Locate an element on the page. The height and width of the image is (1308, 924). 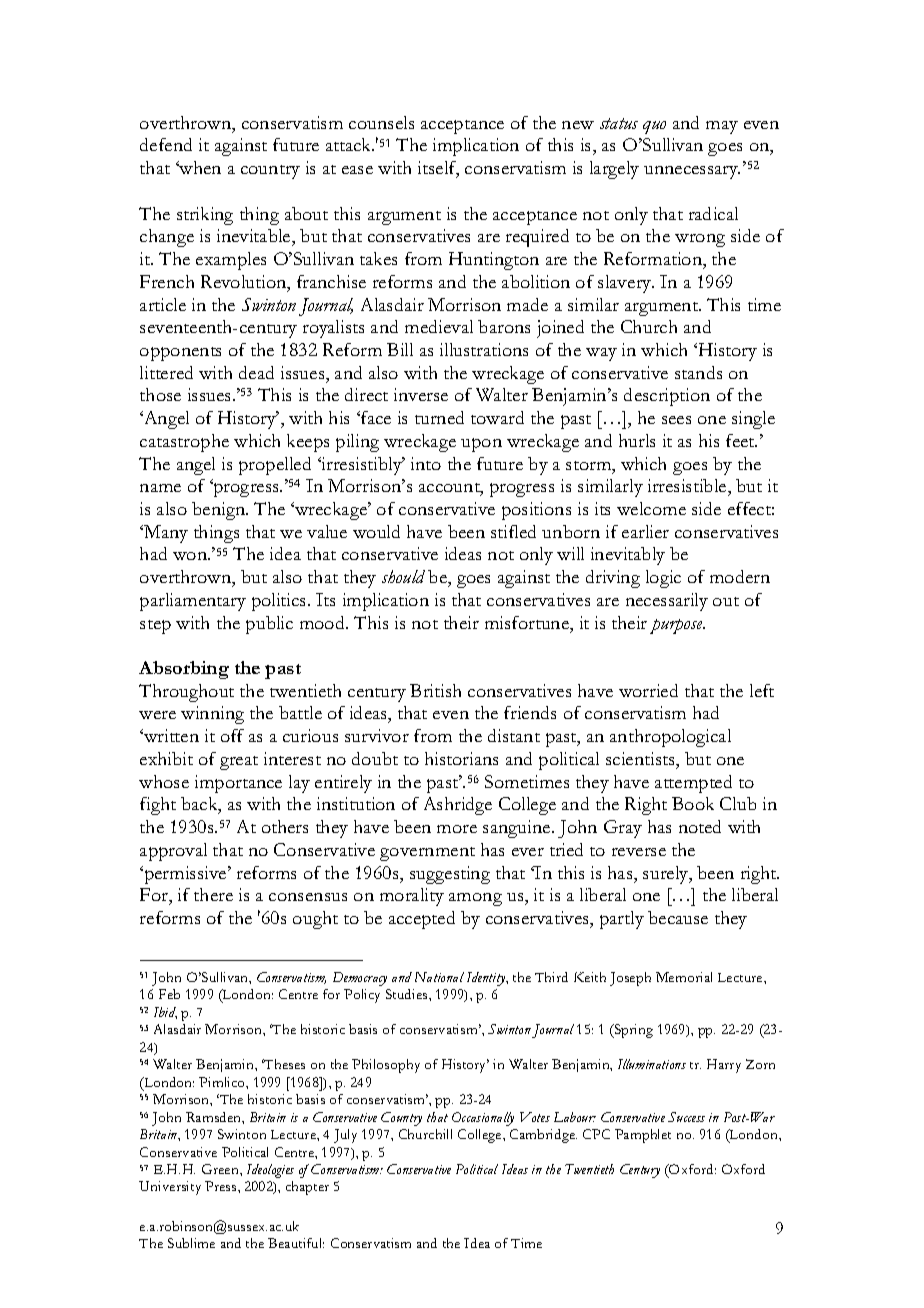
winning is located at coordinates (212, 715).
